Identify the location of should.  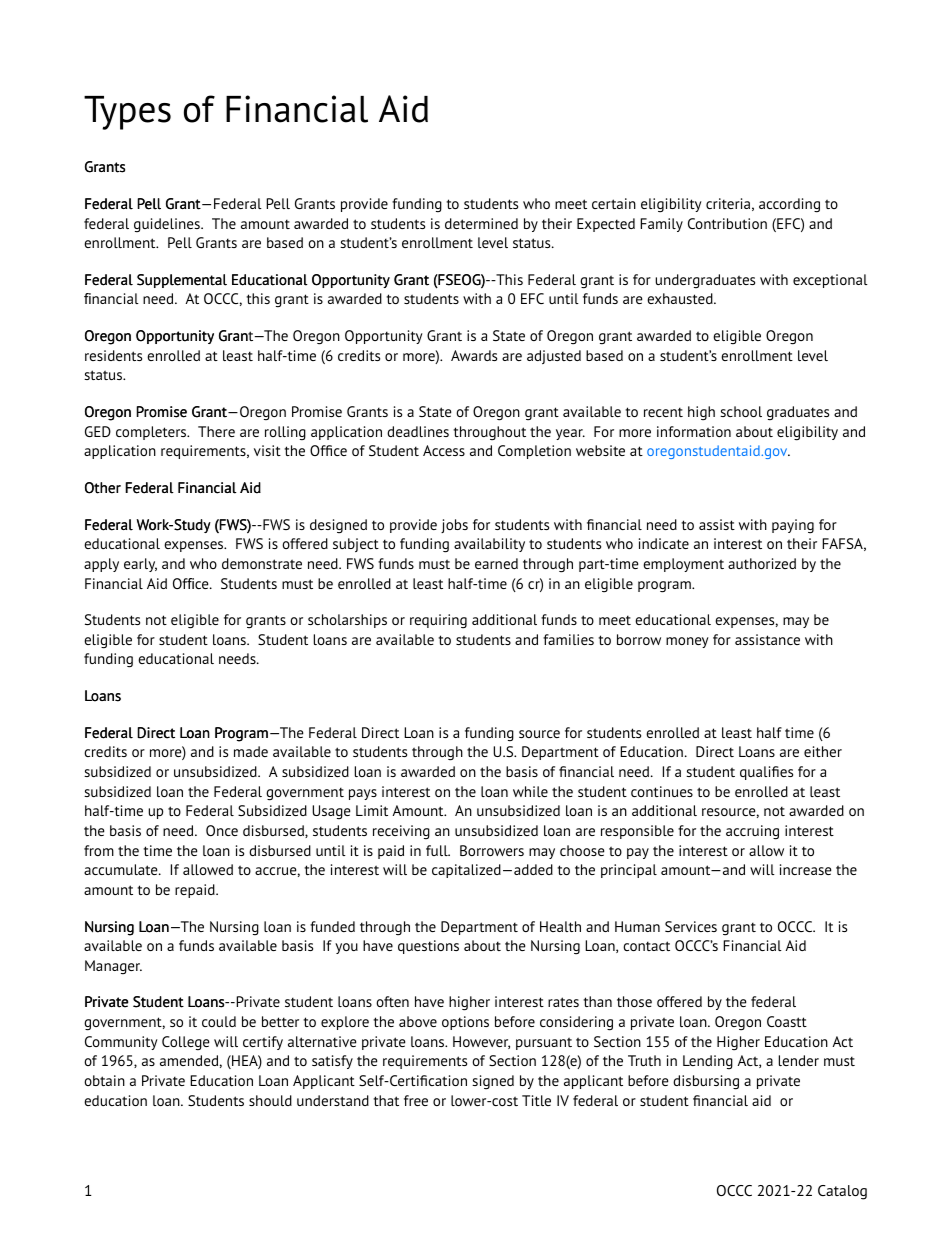
(270, 1100).
